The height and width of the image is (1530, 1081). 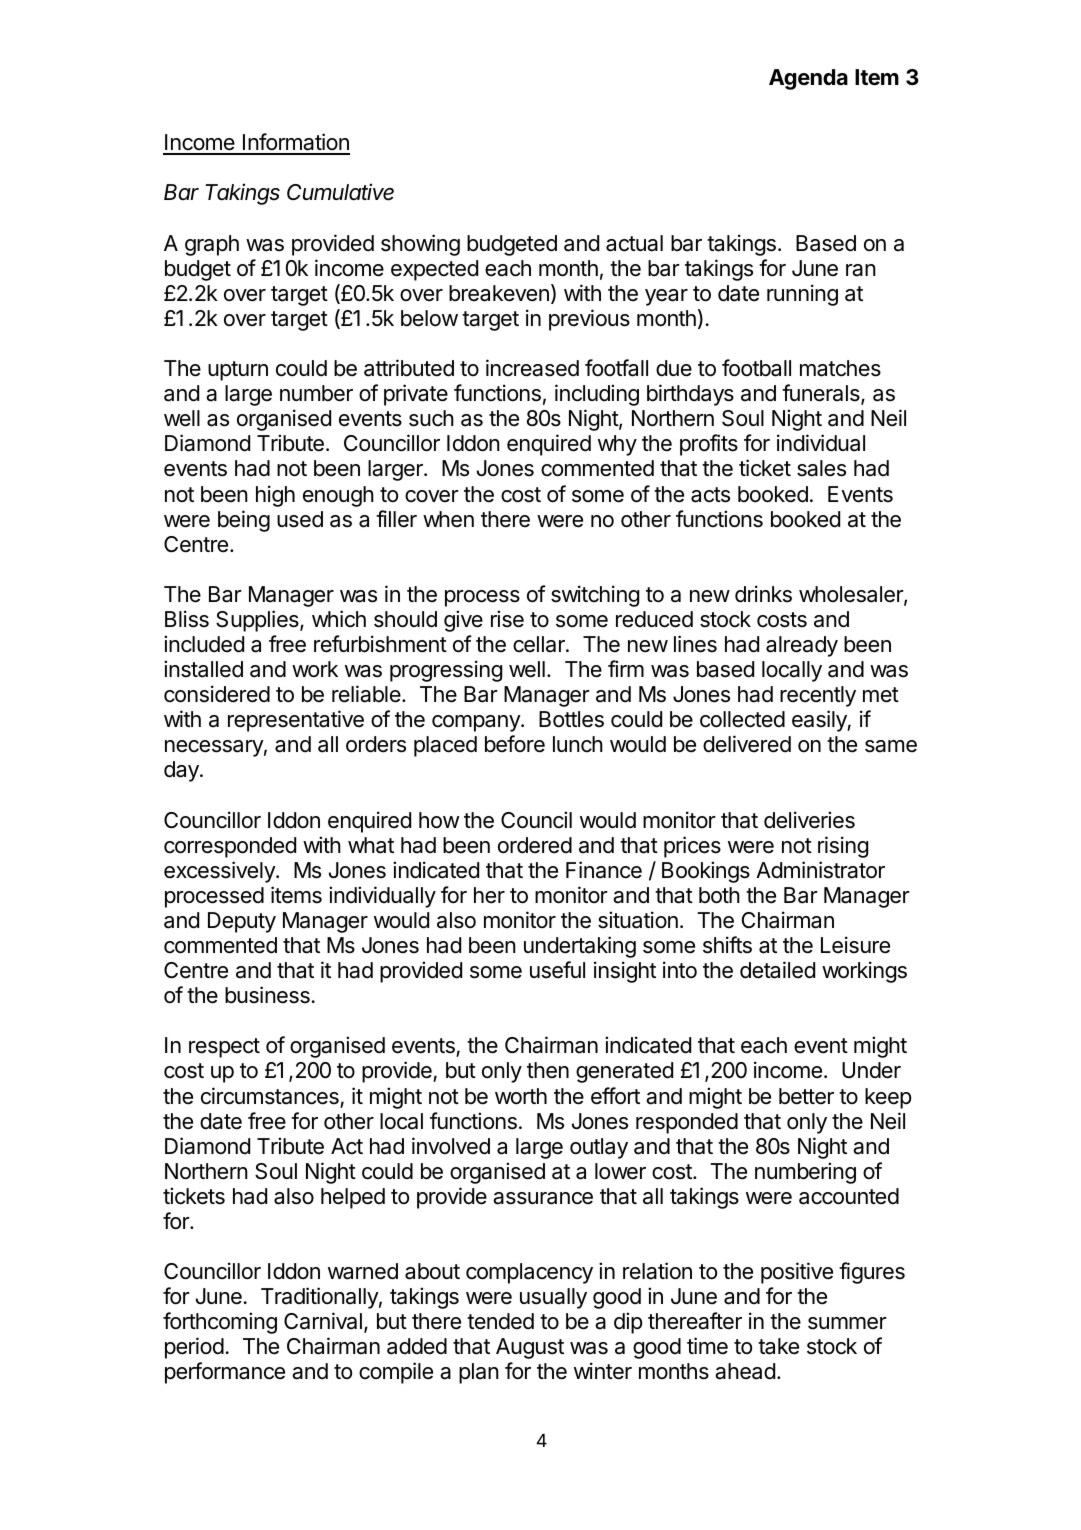 What do you see at coordinates (296, 721) in the image?
I see `representative` at bounding box center [296, 721].
